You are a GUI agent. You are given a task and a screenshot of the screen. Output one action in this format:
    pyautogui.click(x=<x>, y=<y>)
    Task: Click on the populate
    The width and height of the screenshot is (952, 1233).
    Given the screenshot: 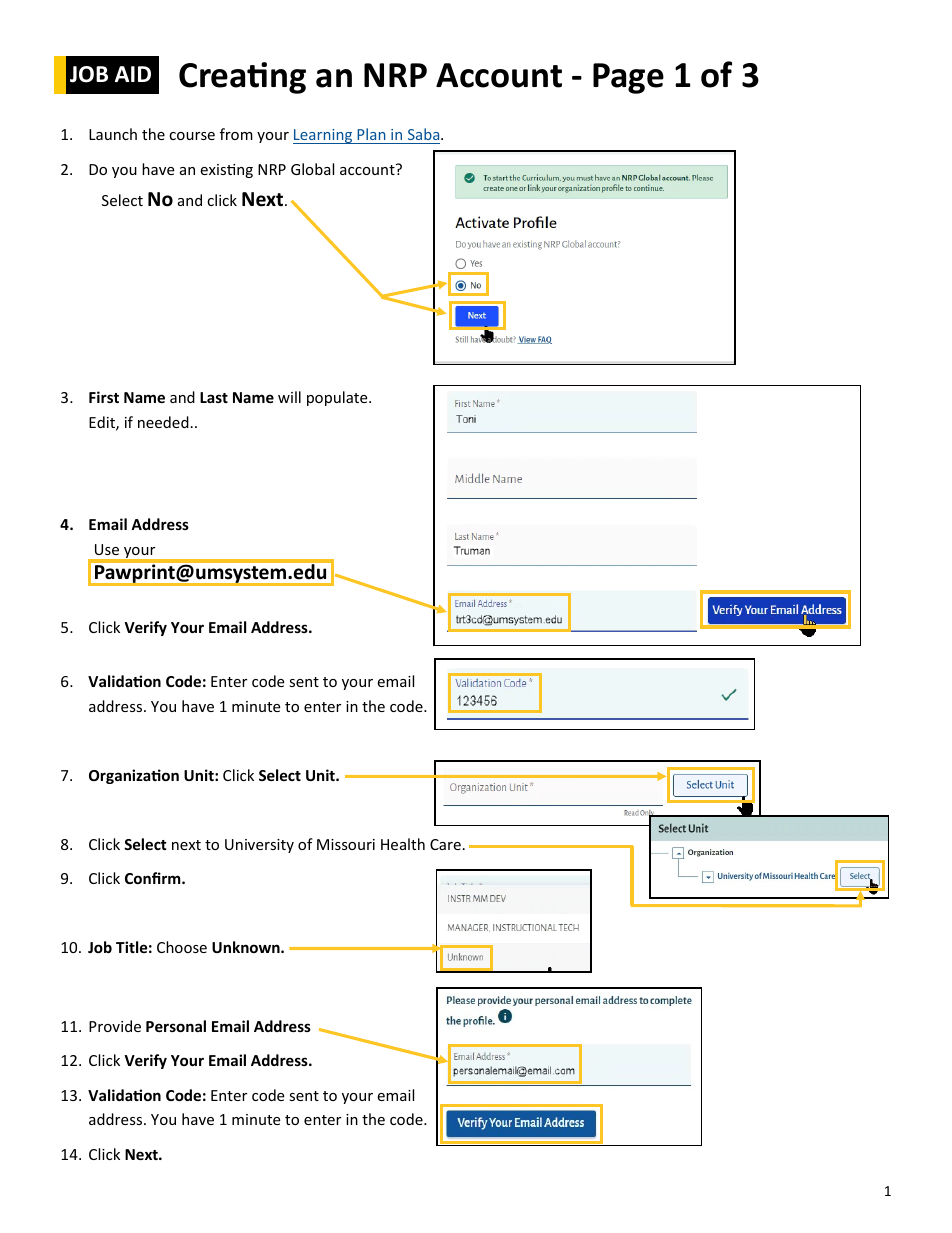 What is the action you would take?
    pyautogui.click(x=338, y=398)
